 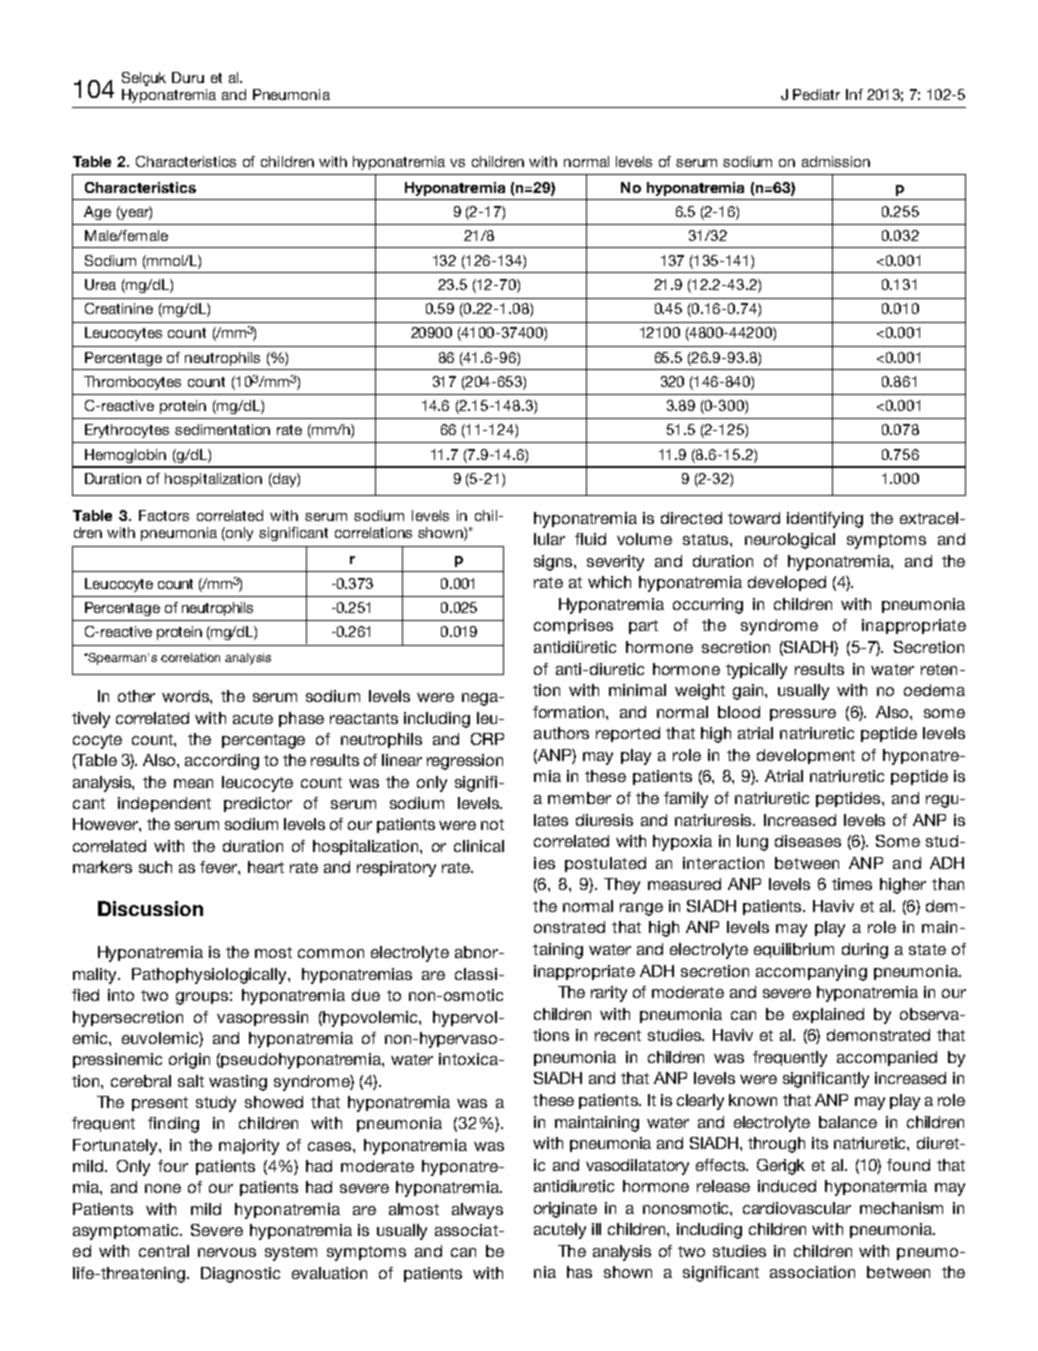 I want to click on admission, so click(x=836, y=161).
